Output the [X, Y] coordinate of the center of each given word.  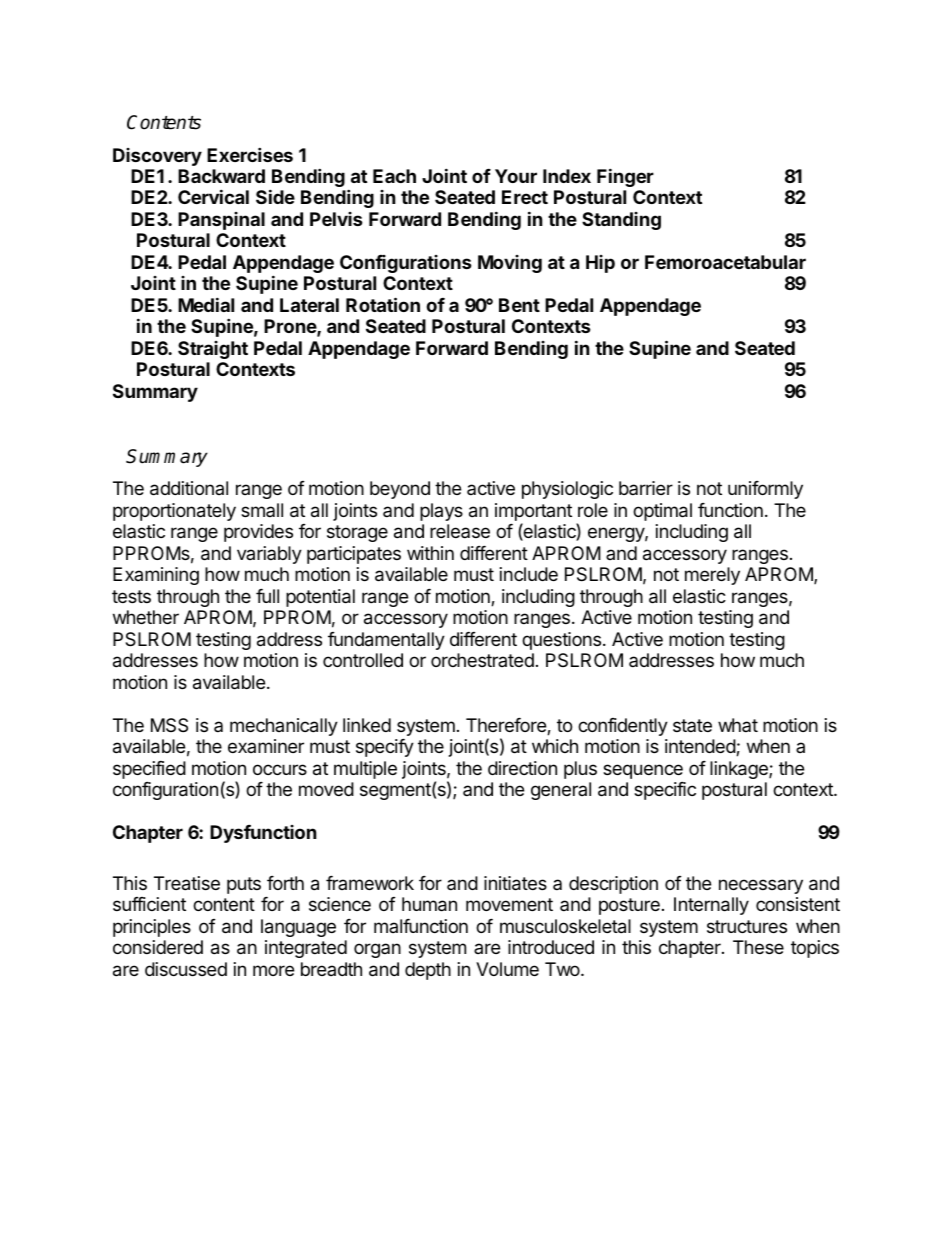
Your [516, 176]
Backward [221, 176]
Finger [625, 177]
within [430, 553]
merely [712, 576]
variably [269, 555]
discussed [186, 969]
